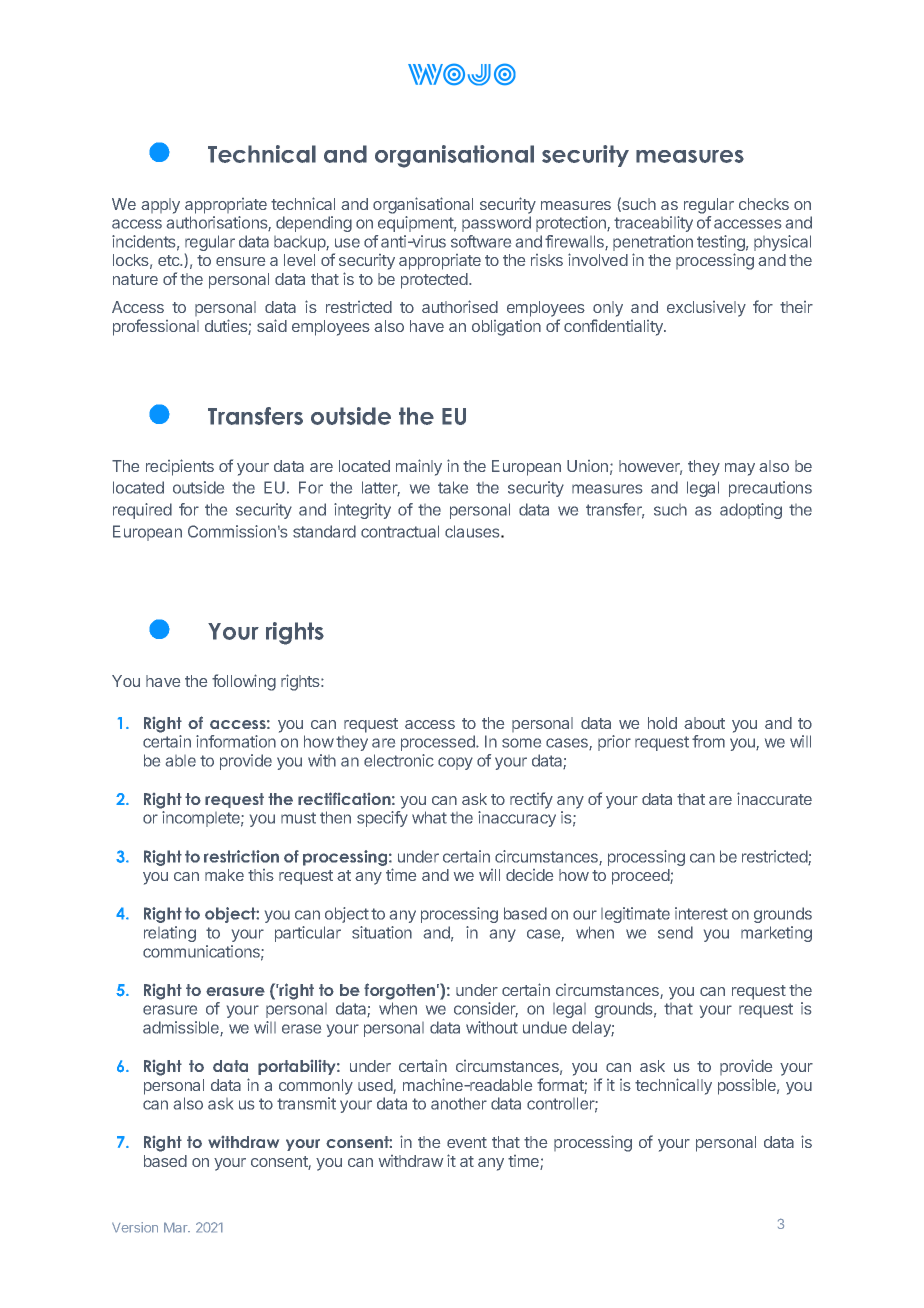 This screenshot has width=924, height=1308. I want to click on make, so click(224, 875).
